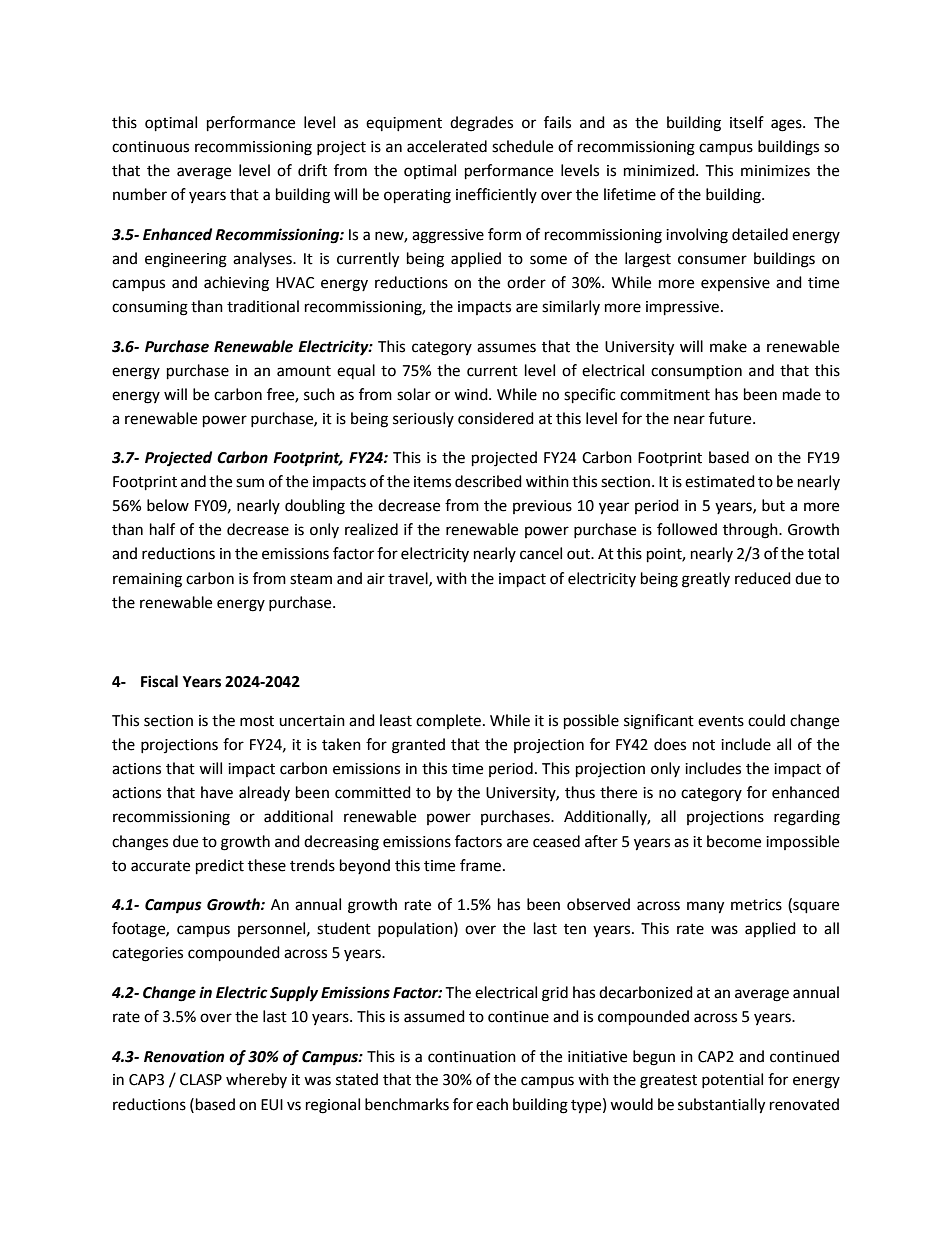  I want to click on continuous, so click(150, 147).
